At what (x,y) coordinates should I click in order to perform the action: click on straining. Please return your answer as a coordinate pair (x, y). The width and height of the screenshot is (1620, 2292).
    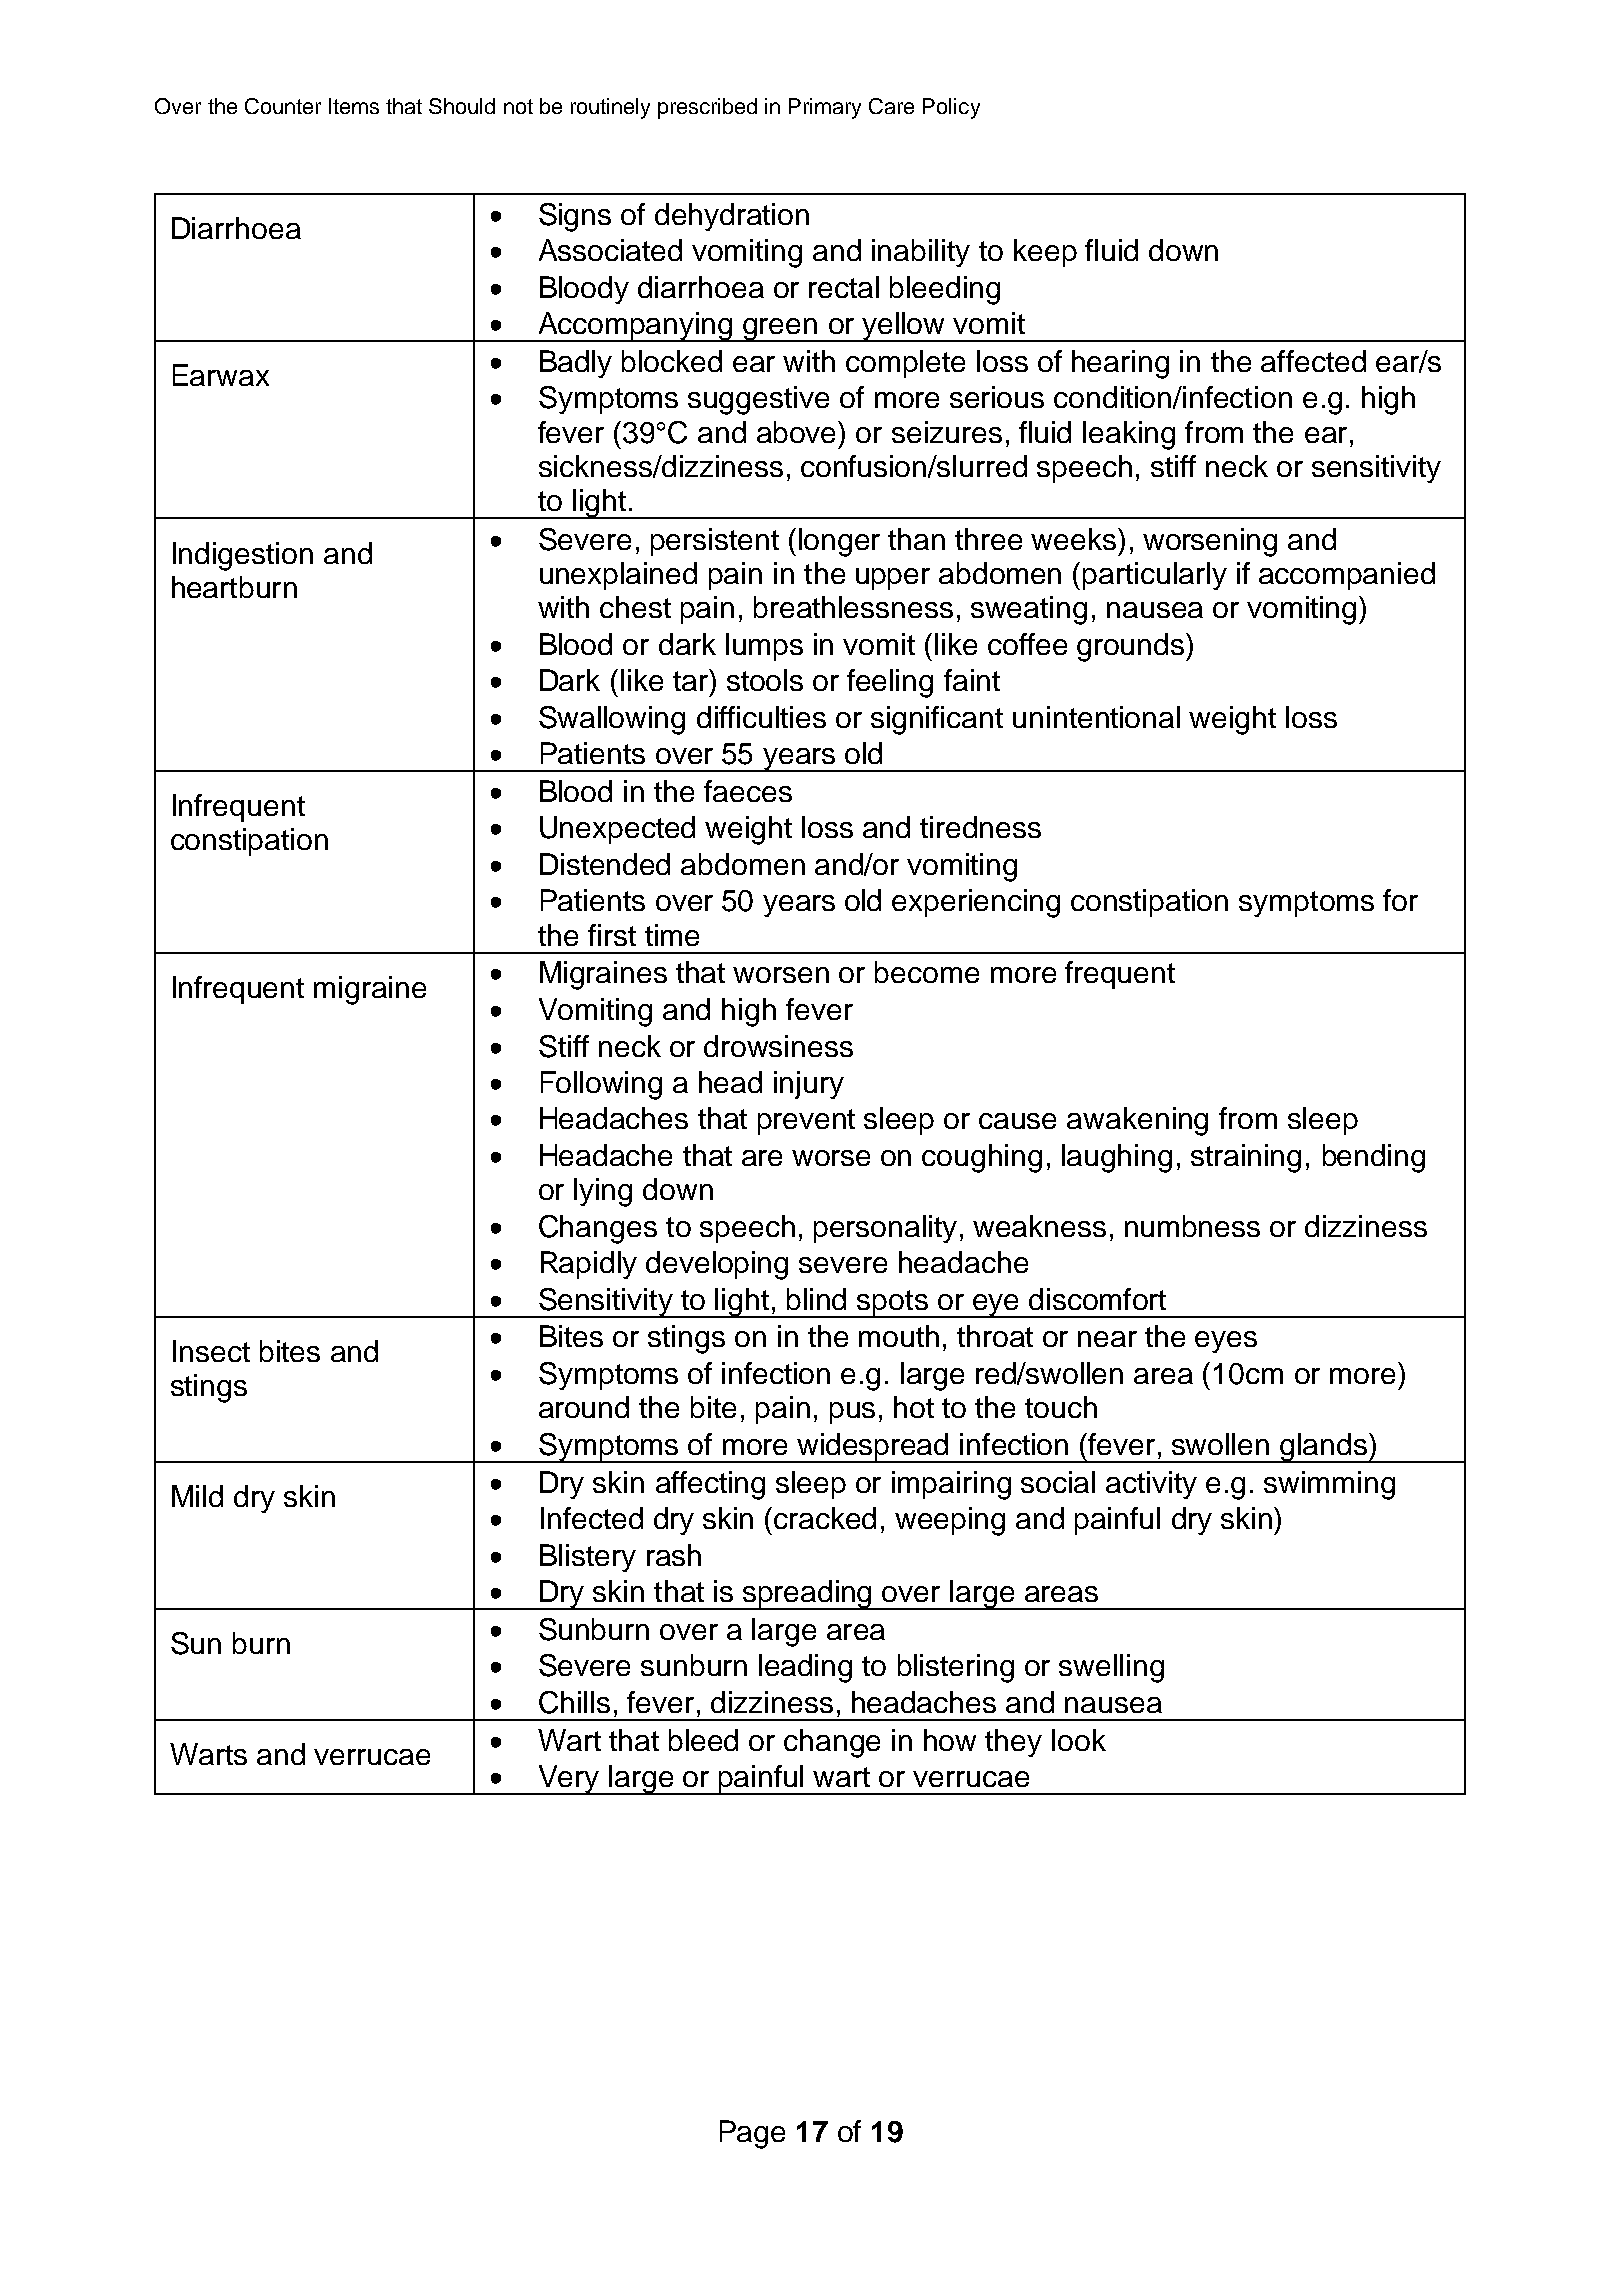
    Looking at the image, I should click on (1246, 1158).
